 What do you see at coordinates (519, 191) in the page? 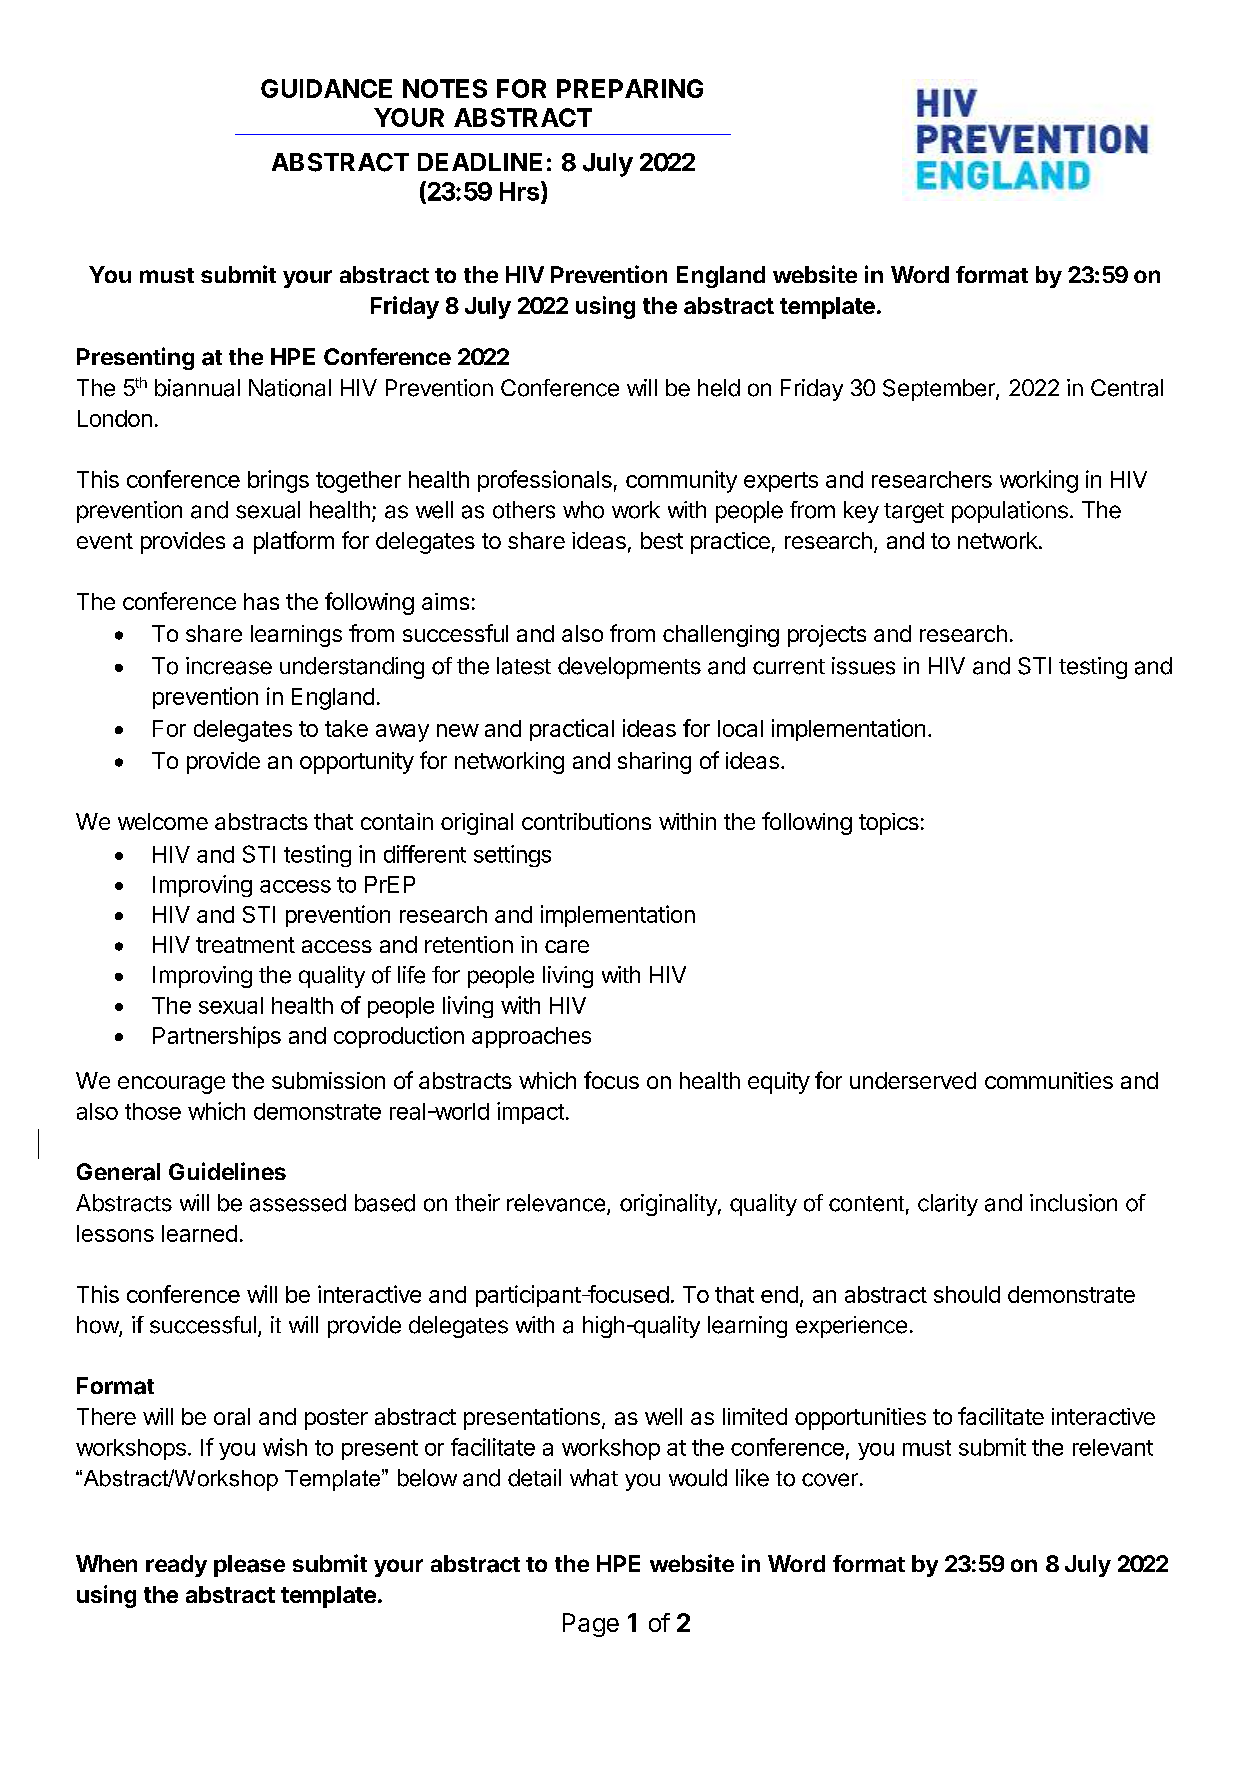
I see `Hrs` at bounding box center [519, 191].
